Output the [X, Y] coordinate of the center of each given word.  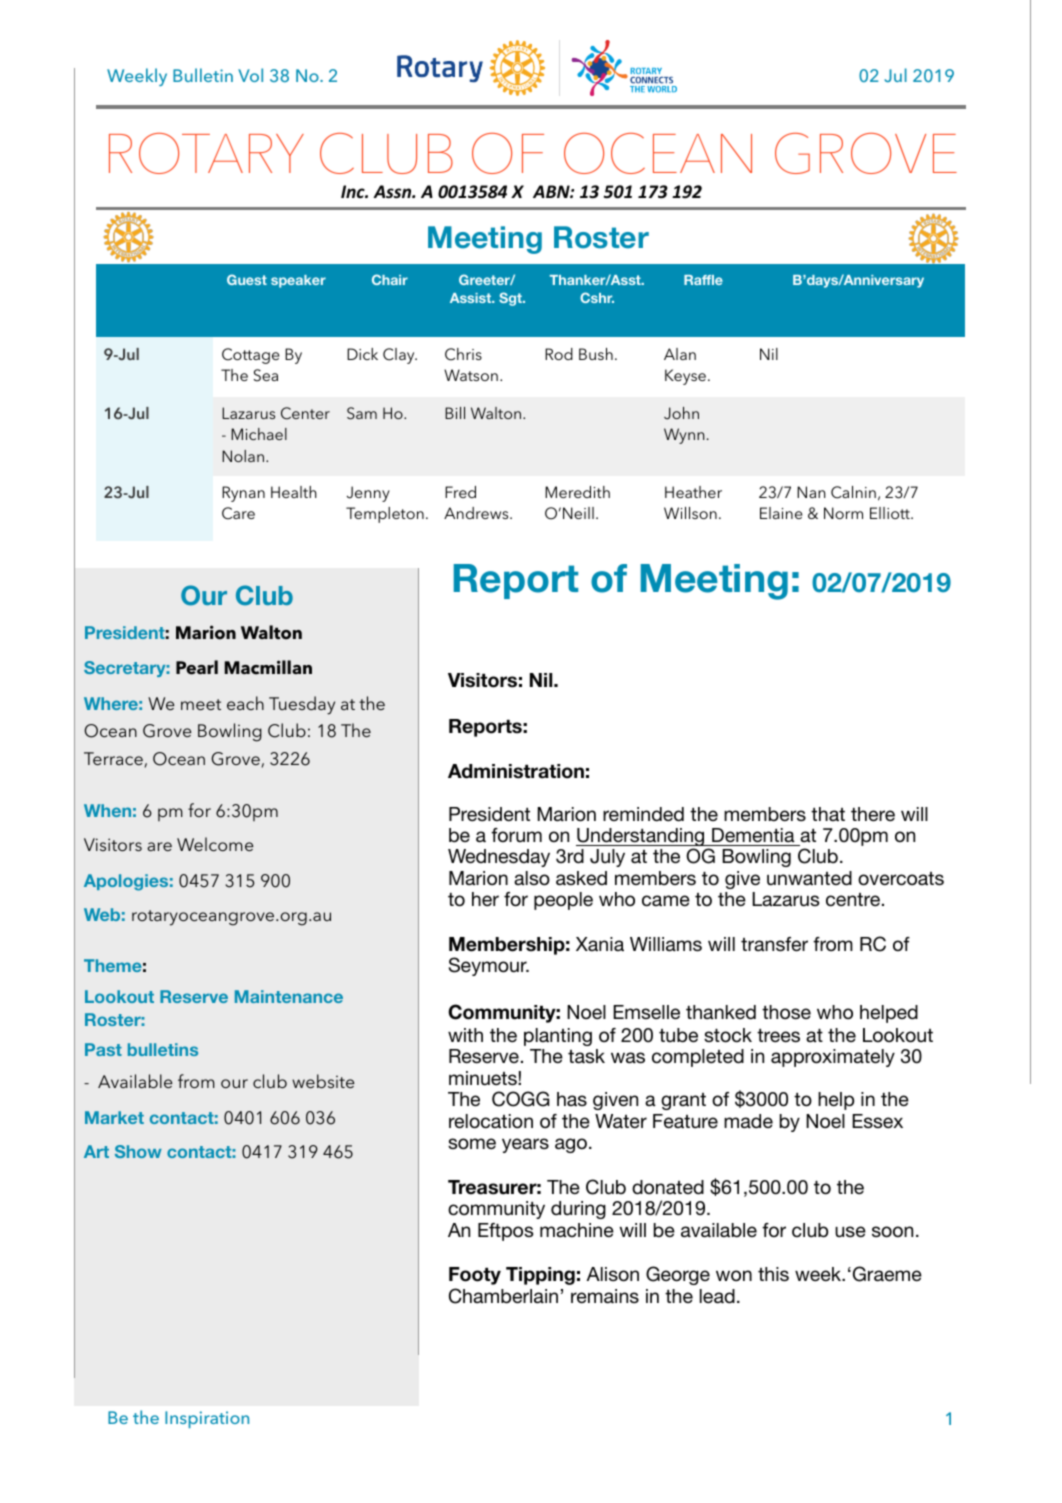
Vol [250, 75]
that [828, 814]
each [245, 703]
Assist [472, 298]
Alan [680, 354]
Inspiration [207, 1419]
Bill [455, 413]
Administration [516, 771]
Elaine [781, 513]
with [465, 1035]
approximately [833, 1058]
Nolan [243, 456]
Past [103, 1049]
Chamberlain [503, 1296]
